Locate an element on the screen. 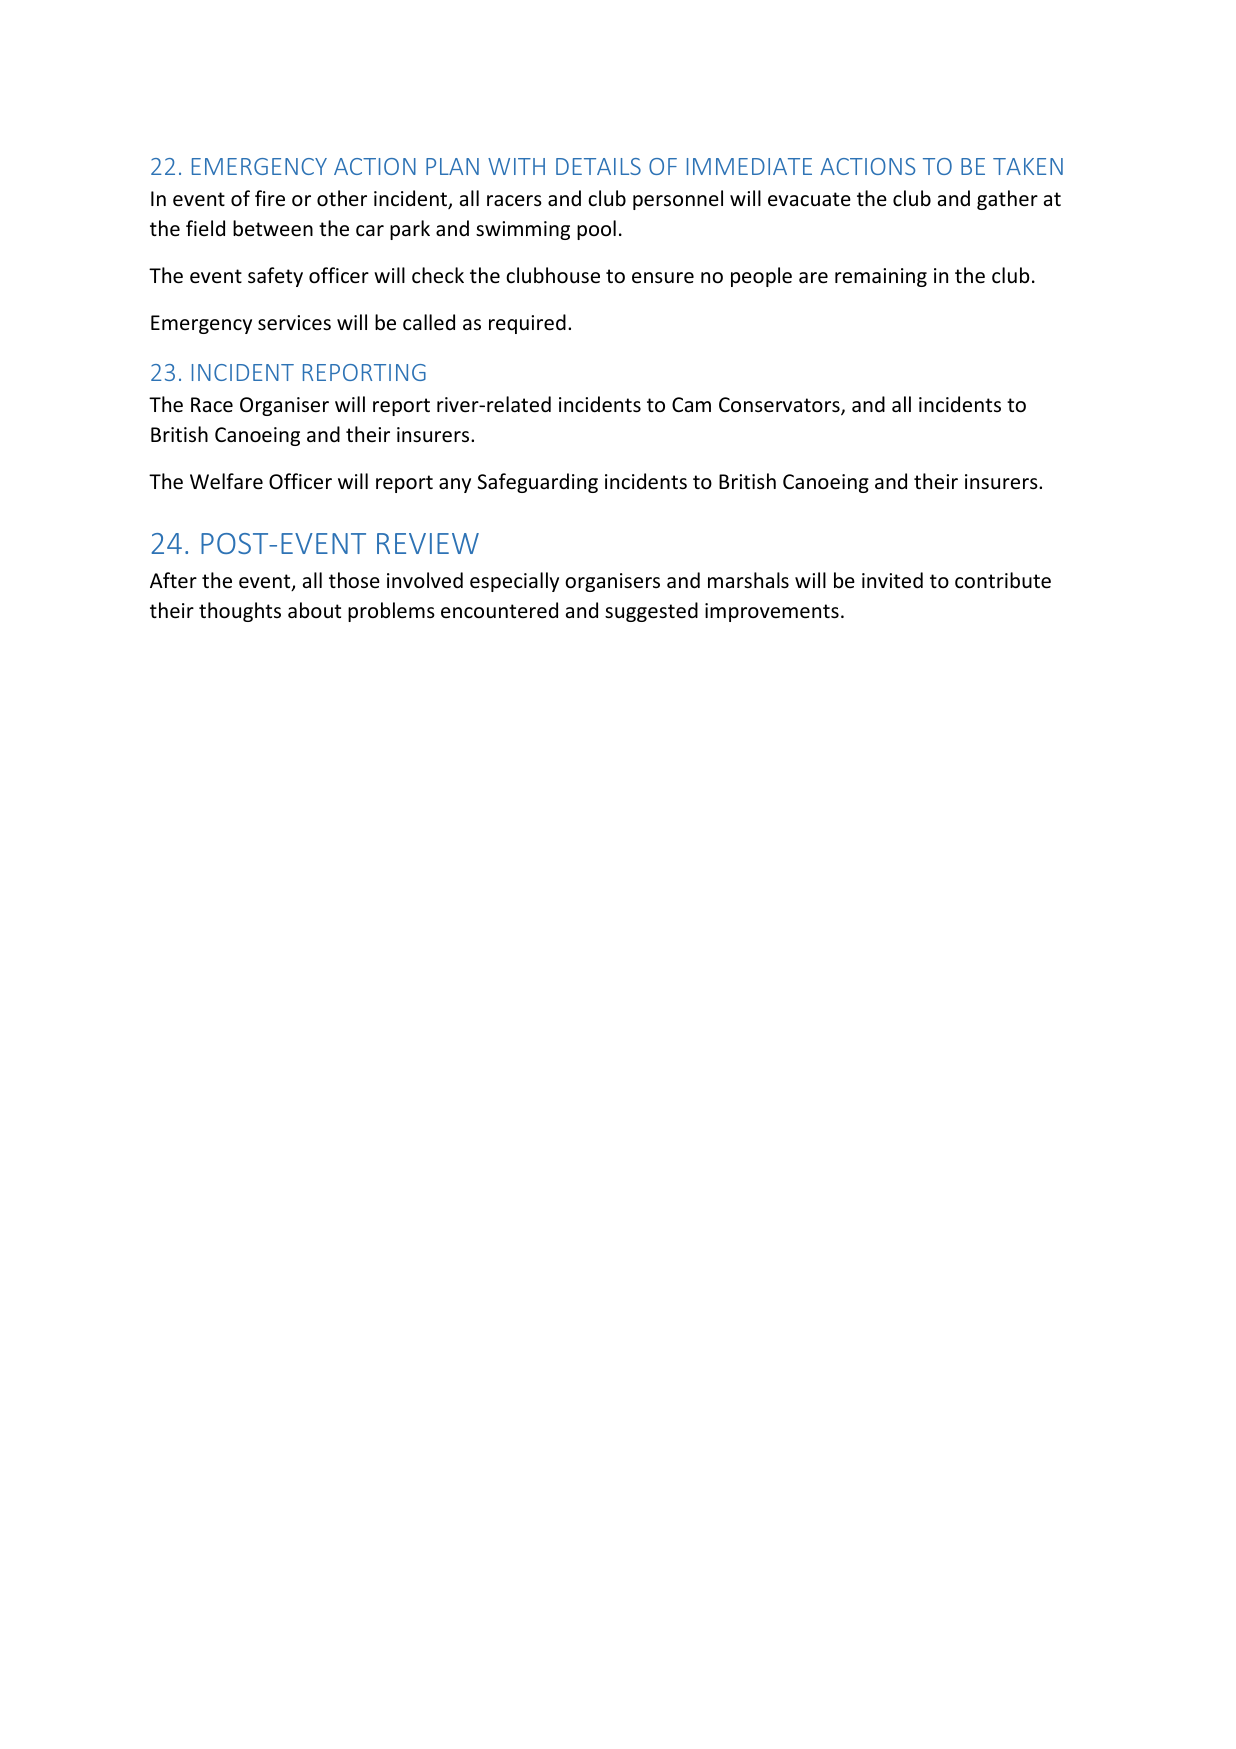 This screenshot has width=1236, height=1749. remaining is located at coordinates (881, 277).
